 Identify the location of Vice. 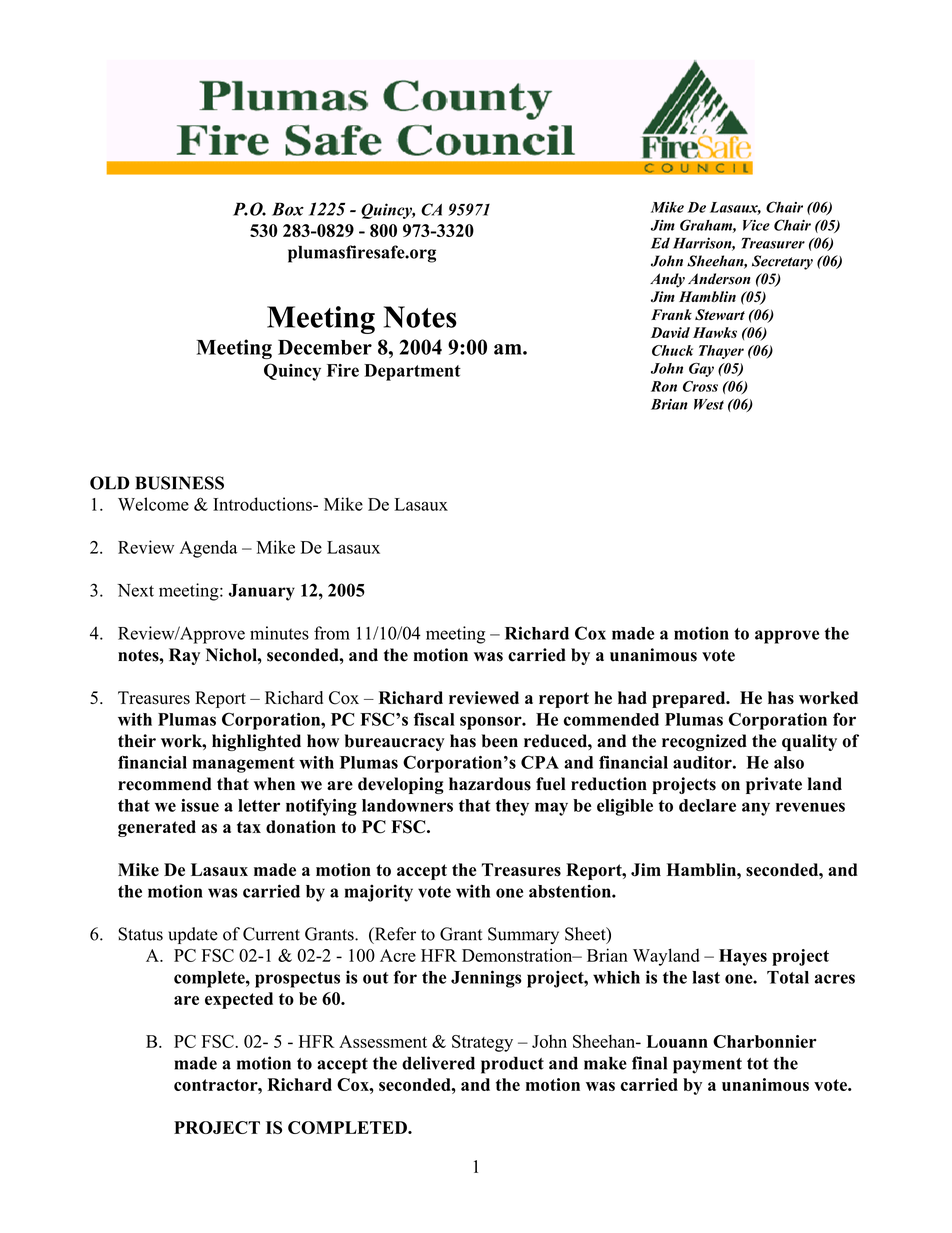
(756, 225).
